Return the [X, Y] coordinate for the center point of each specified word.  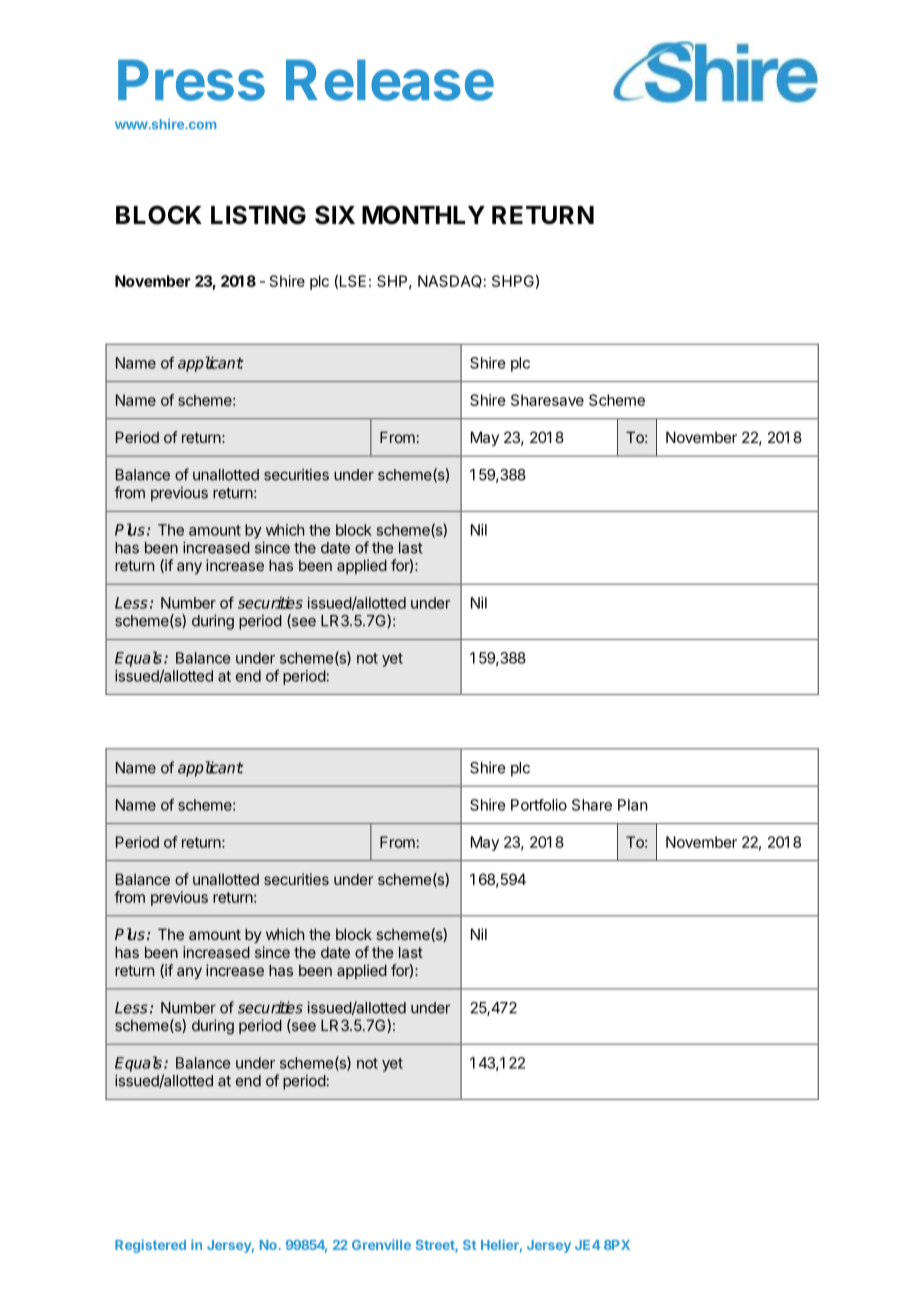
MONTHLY [423, 215]
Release [390, 80]
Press [191, 80]
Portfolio [539, 805]
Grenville [381, 1244]
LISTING [258, 215]
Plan [632, 805]
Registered [150, 1246]
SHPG [513, 281]
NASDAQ [450, 281]
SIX [335, 215]
